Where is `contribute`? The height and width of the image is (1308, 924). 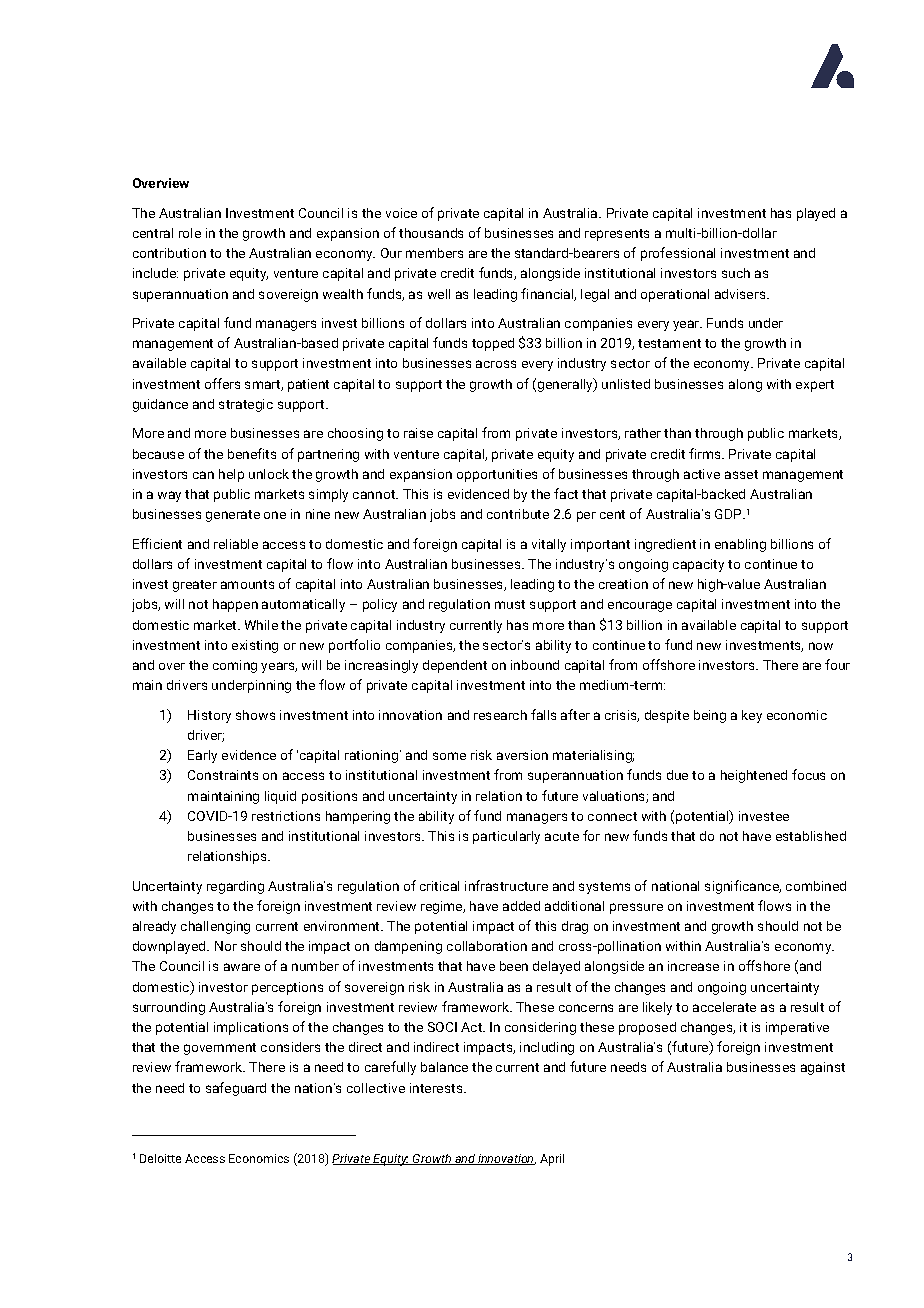
contribute is located at coordinates (518, 514).
